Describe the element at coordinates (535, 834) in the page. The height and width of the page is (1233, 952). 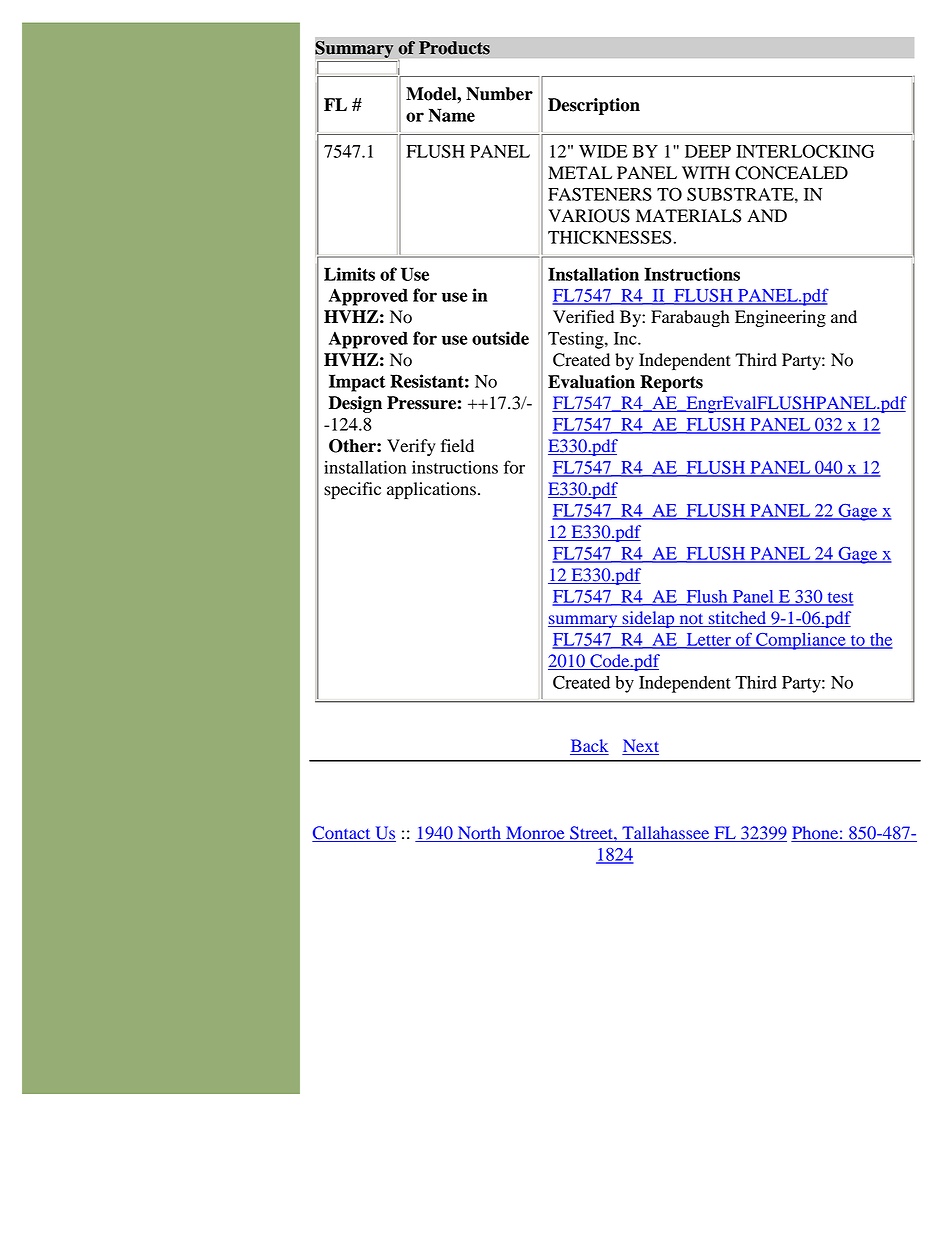
I see `Monroe` at that location.
